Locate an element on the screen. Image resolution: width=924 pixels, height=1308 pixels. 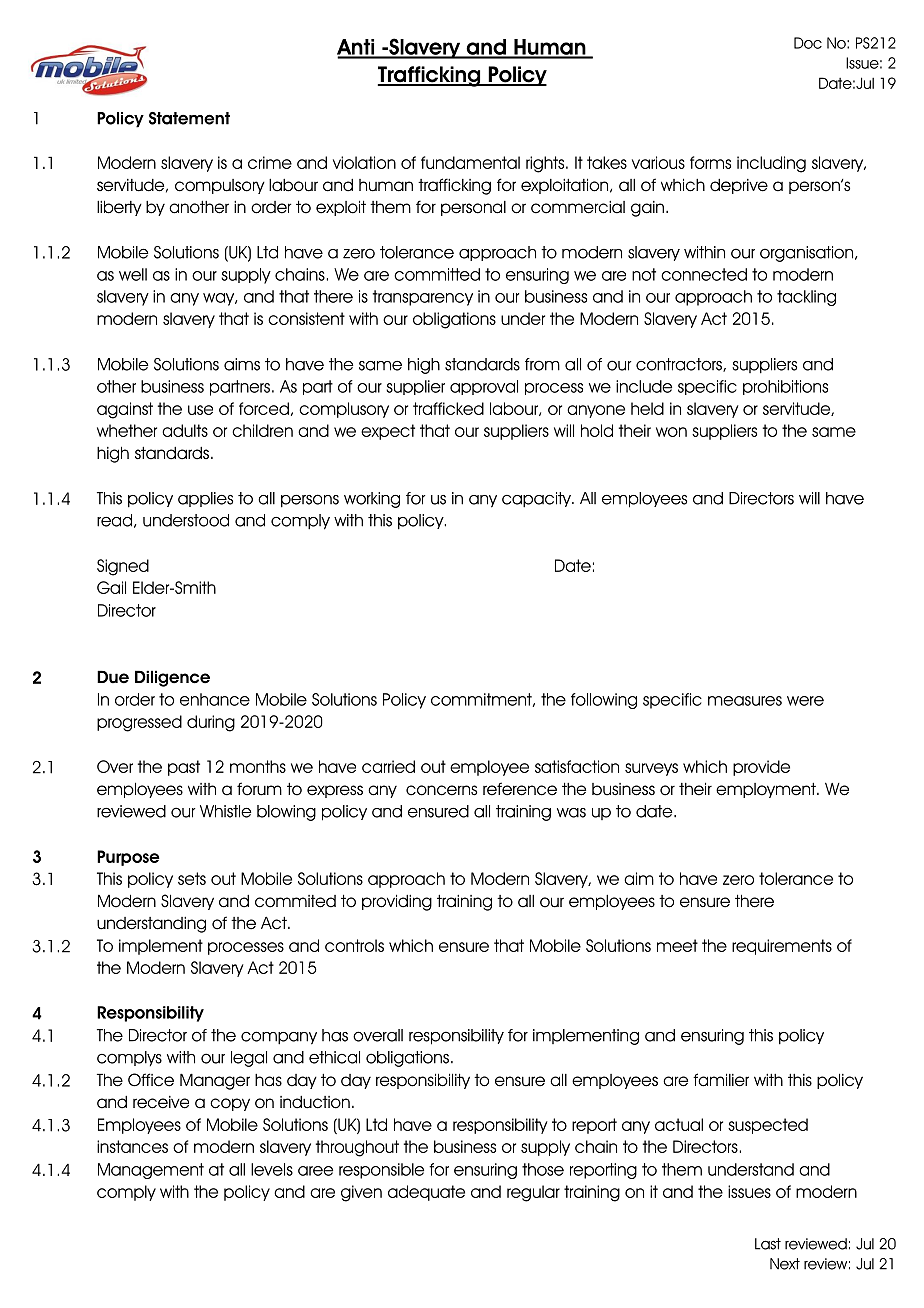
Statement is located at coordinates (189, 118).
